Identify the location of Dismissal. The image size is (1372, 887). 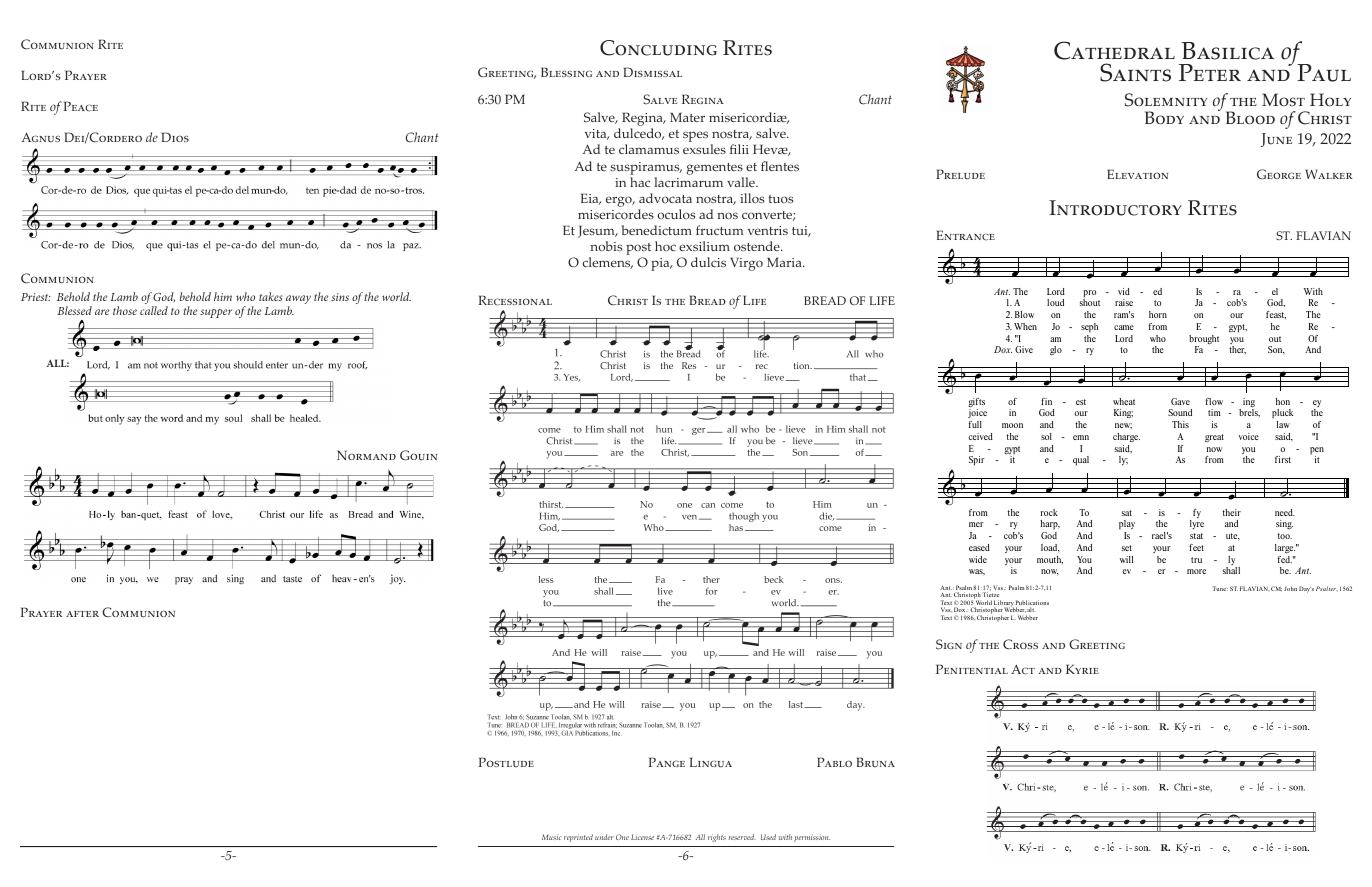
(653, 72).
